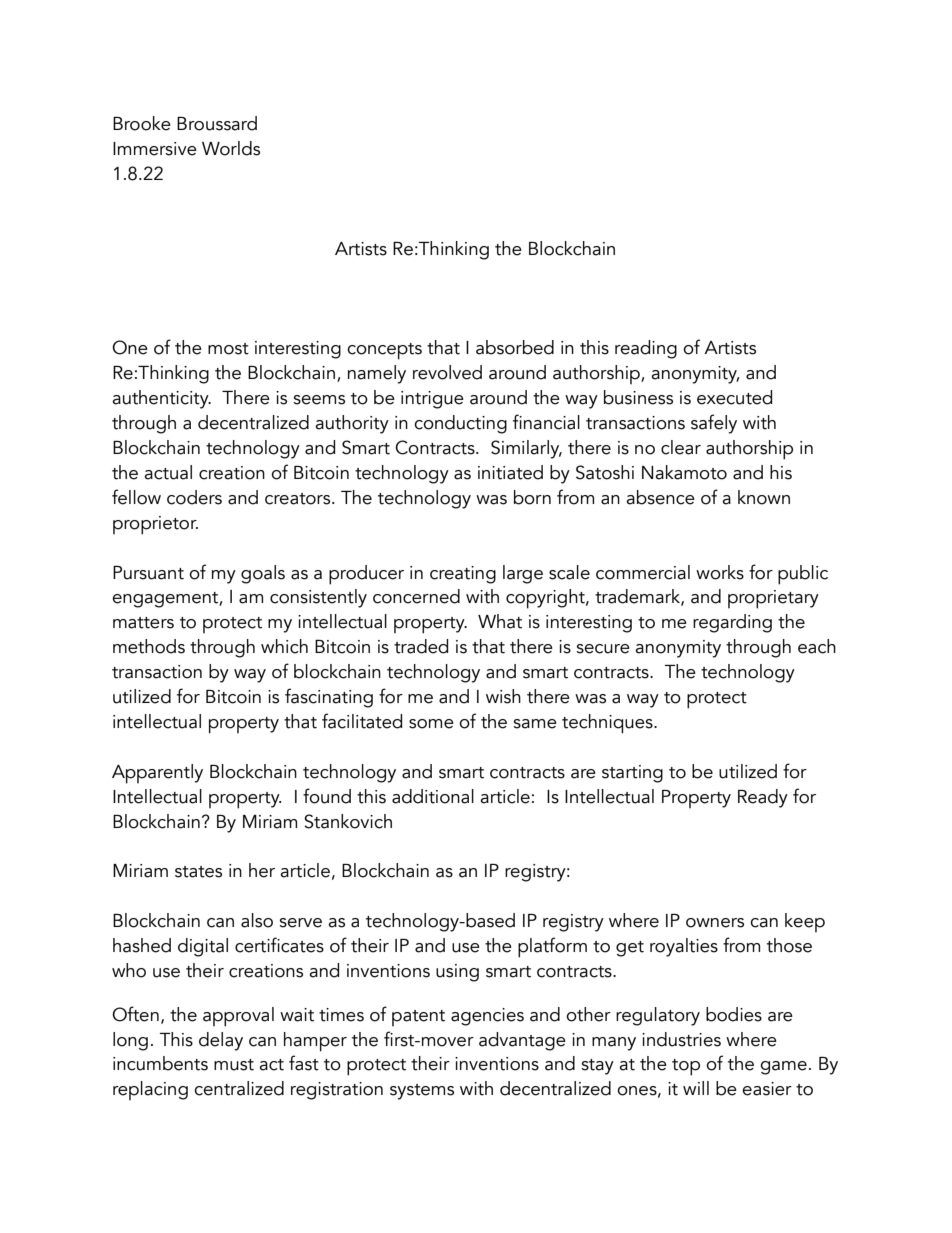  I want to click on What, so click(500, 621).
